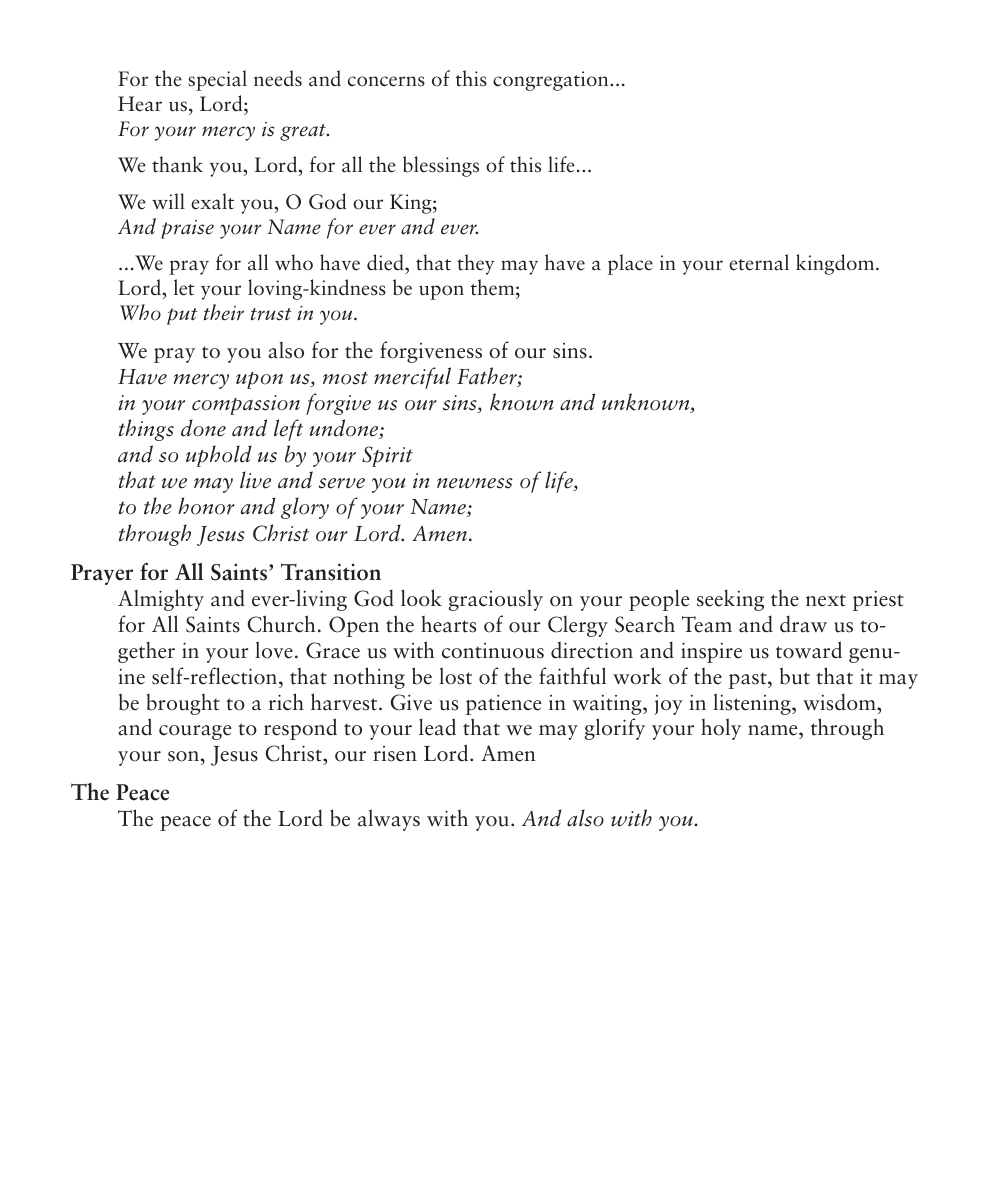 This page has width=991, height=1204. What do you see at coordinates (759, 262) in the page?
I see `eternal` at bounding box center [759, 262].
